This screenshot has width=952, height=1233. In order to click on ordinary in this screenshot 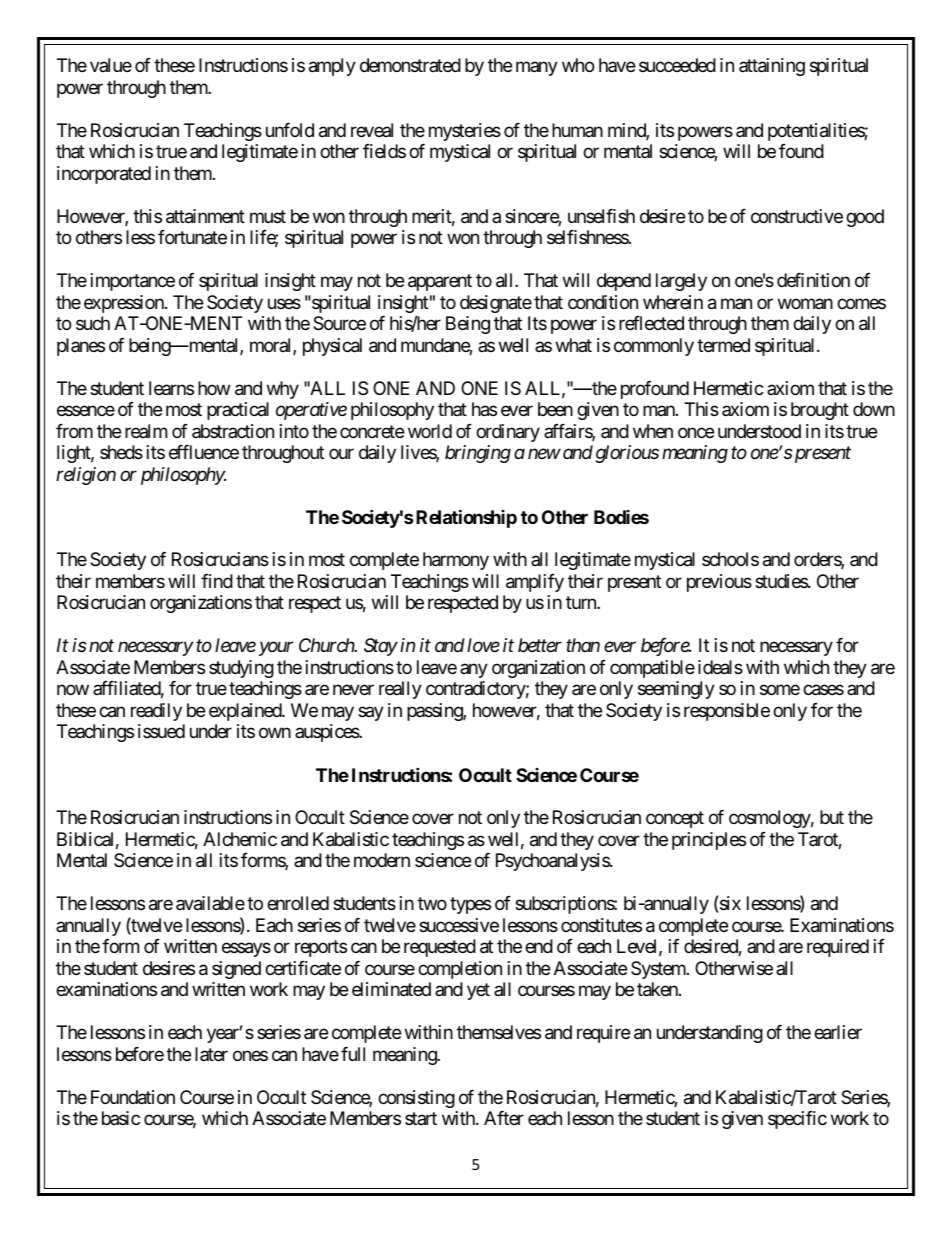, I will do `click(508, 433)`.
